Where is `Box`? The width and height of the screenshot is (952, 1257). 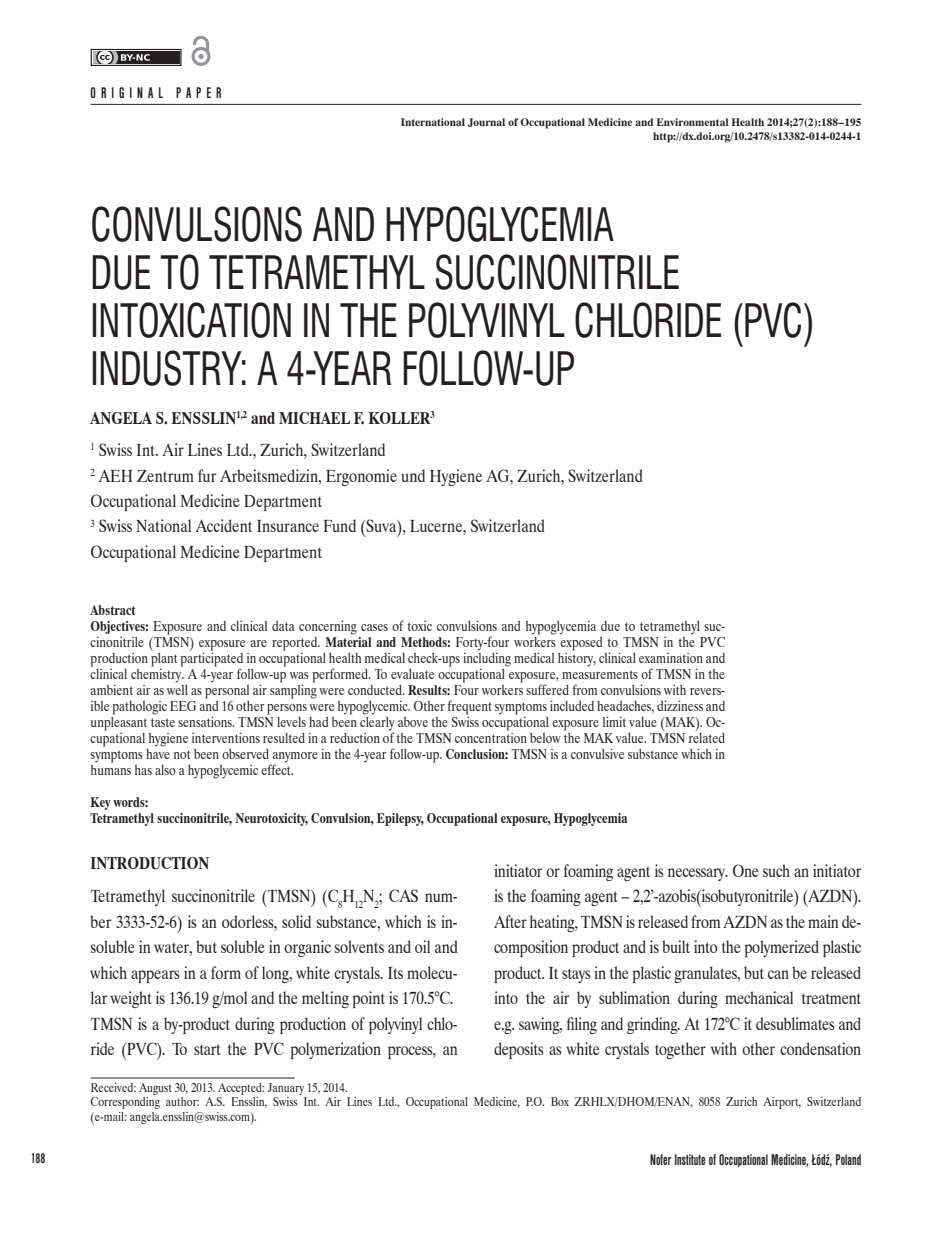
Box is located at coordinates (560, 1101).
